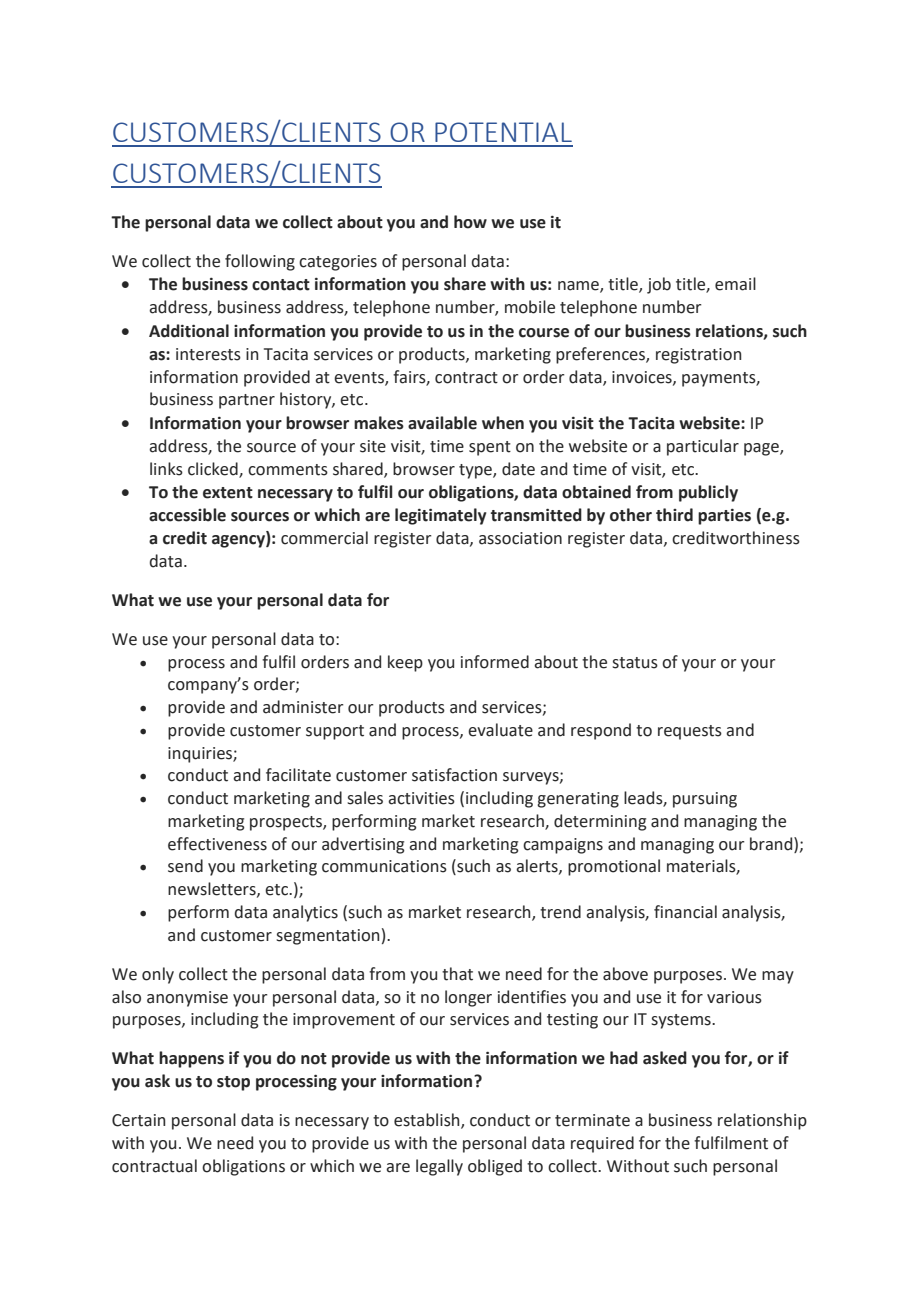 The image size is (924, 1308). Describe the element at coordinates (457, 974) in the screenshot. I see `that` at that location.
